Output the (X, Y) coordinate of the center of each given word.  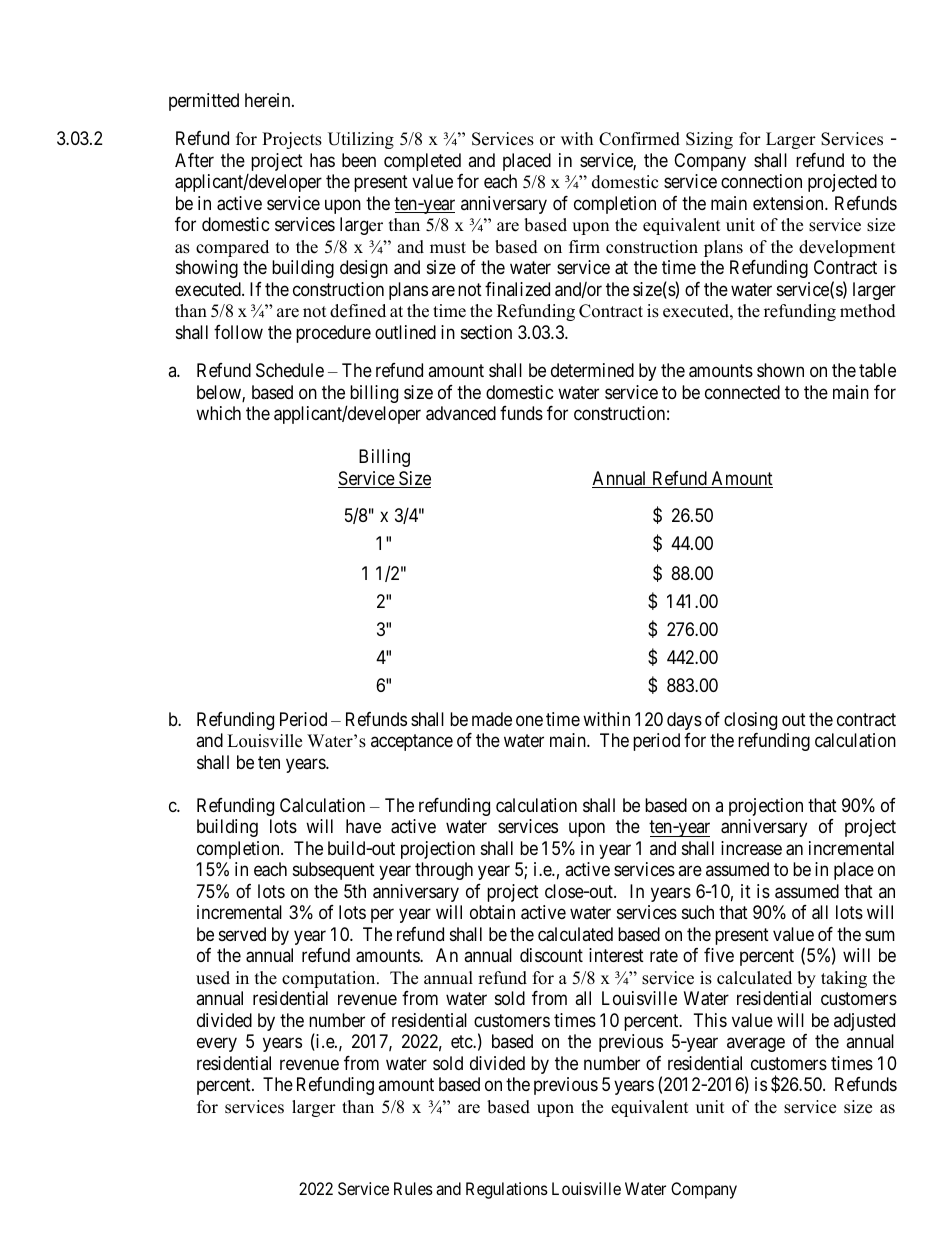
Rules (413, 1188)
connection (761, 181)
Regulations (507, 1190)
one (529, 720)
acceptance (412, 743)
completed (422, 162)
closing (750, 721)
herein (269, 100)
